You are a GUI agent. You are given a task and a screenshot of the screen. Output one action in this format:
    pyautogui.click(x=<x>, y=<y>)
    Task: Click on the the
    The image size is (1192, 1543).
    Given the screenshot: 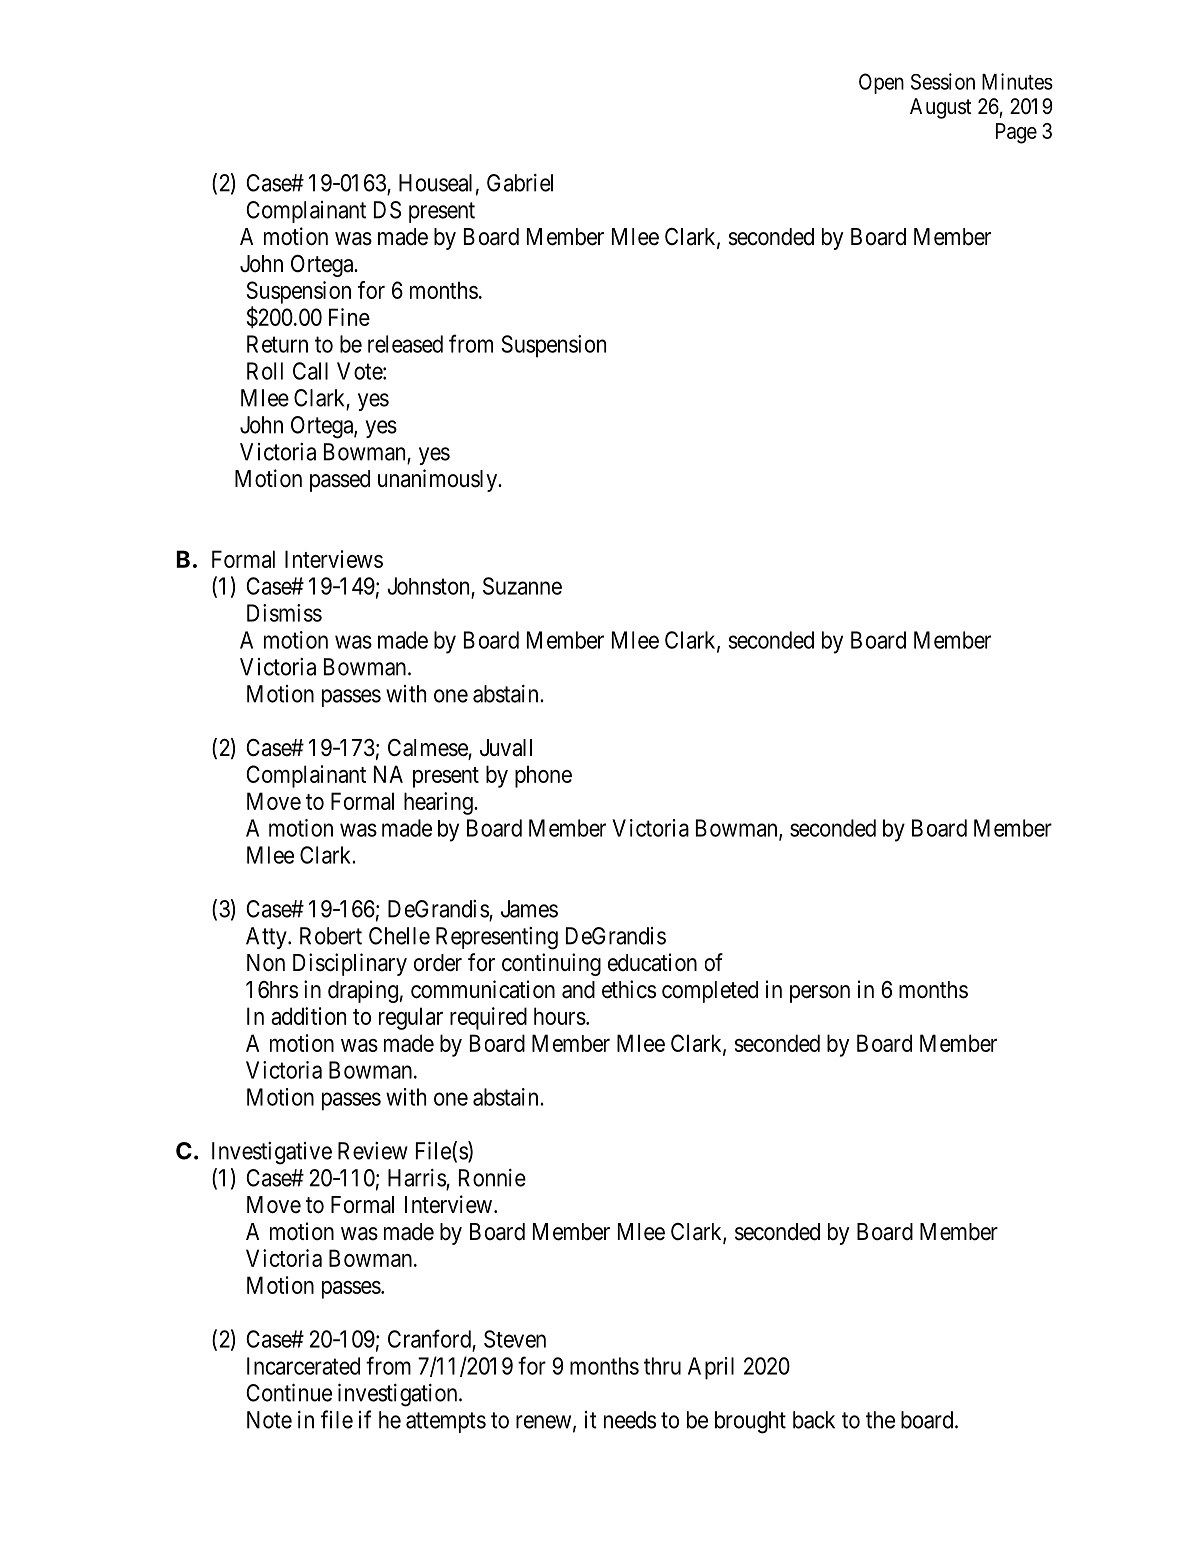 What is the action you would take?
    pyautogui.click(x=880, y=1420)
